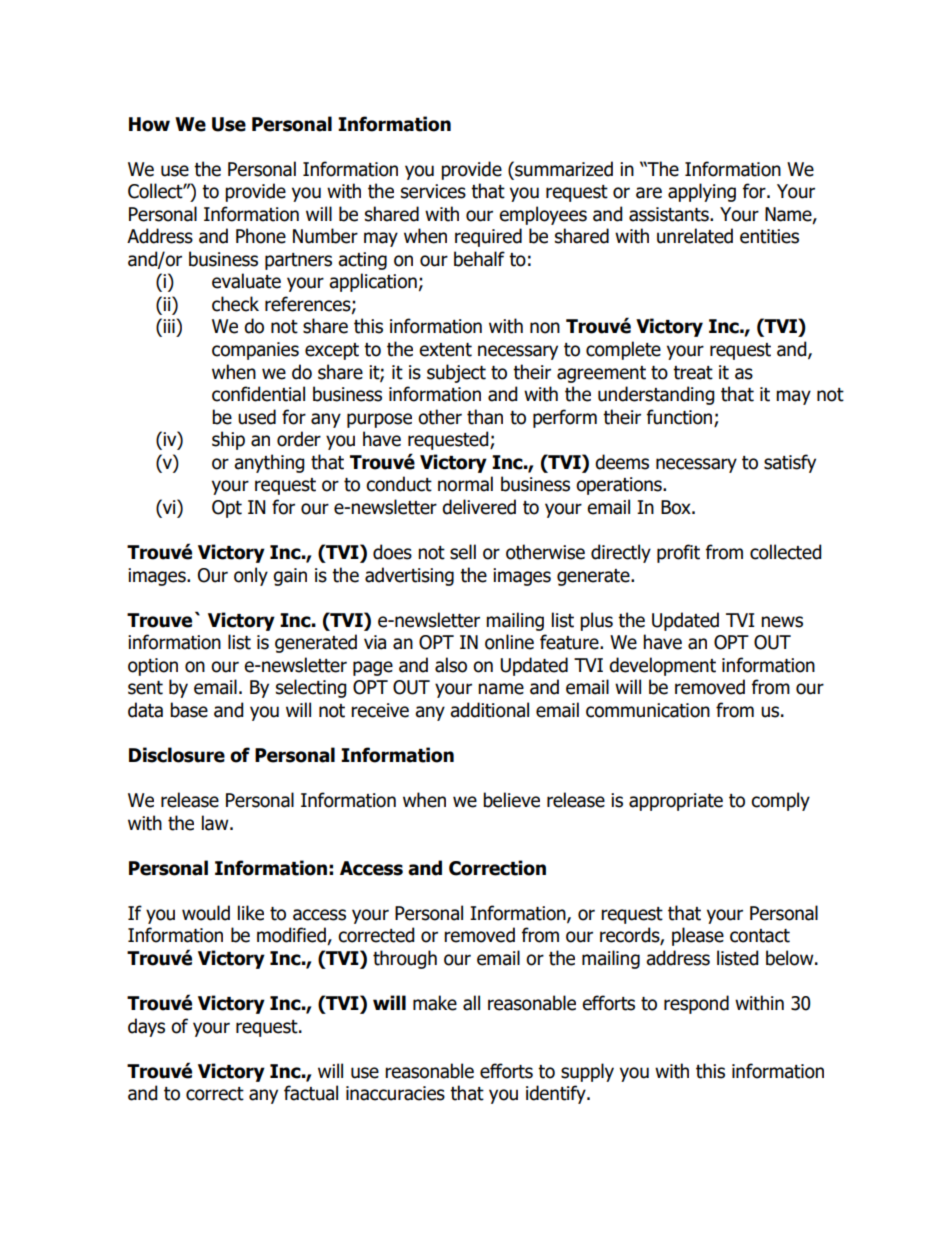  I want to click on days, so click(146, 1027).
